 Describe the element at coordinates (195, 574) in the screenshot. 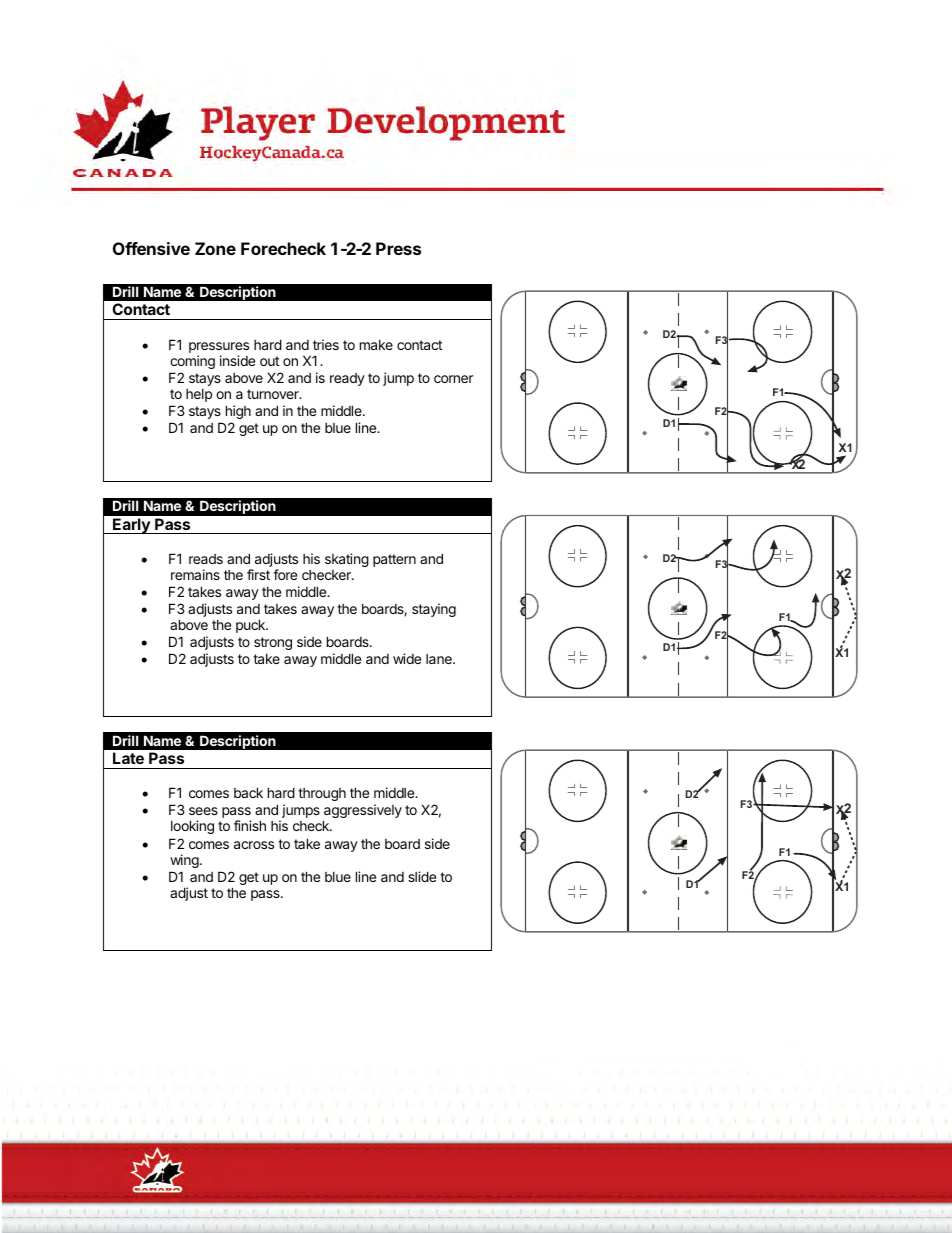

I see `remains` at that location.
